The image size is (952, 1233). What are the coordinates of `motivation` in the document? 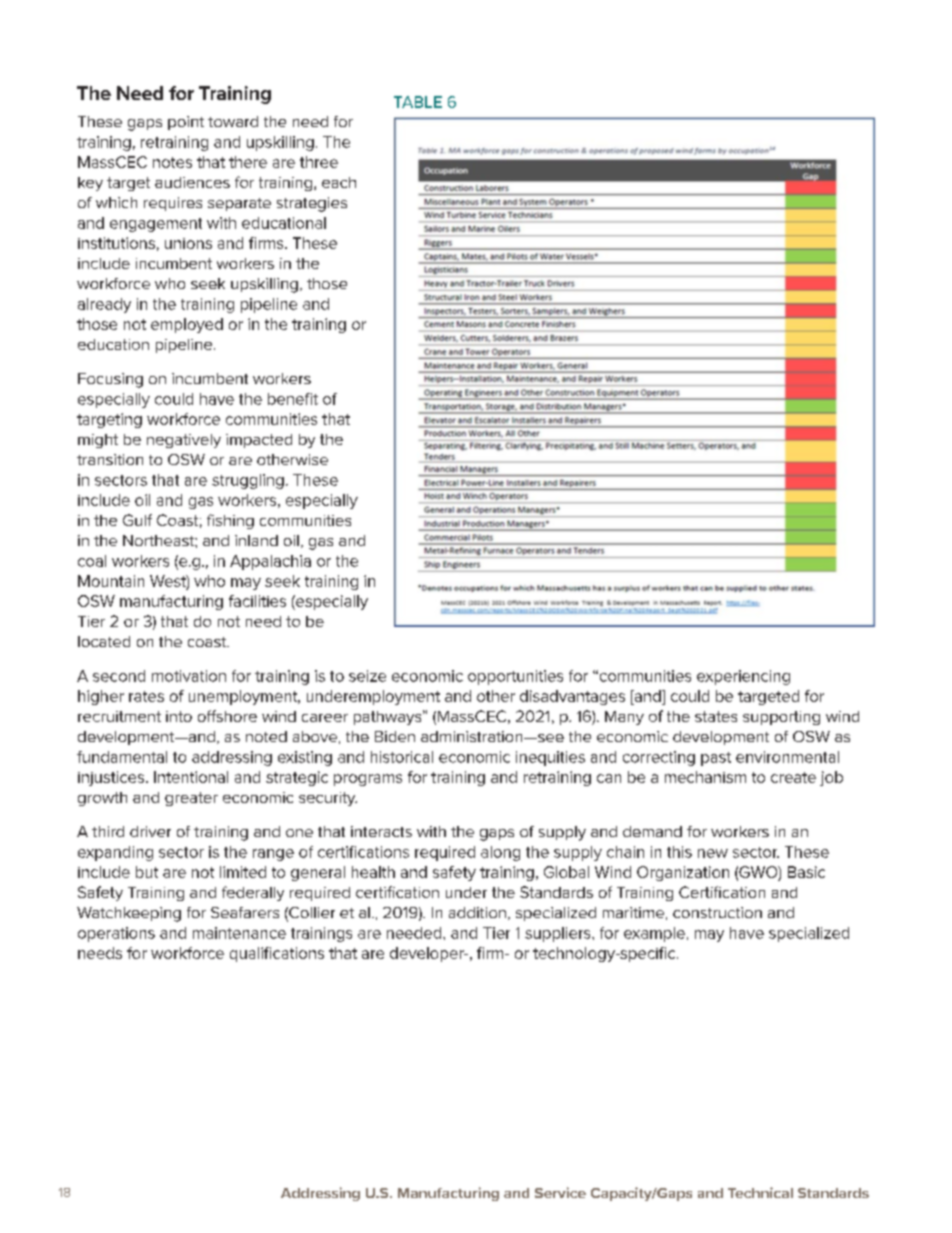 It's located at (189, 676).
